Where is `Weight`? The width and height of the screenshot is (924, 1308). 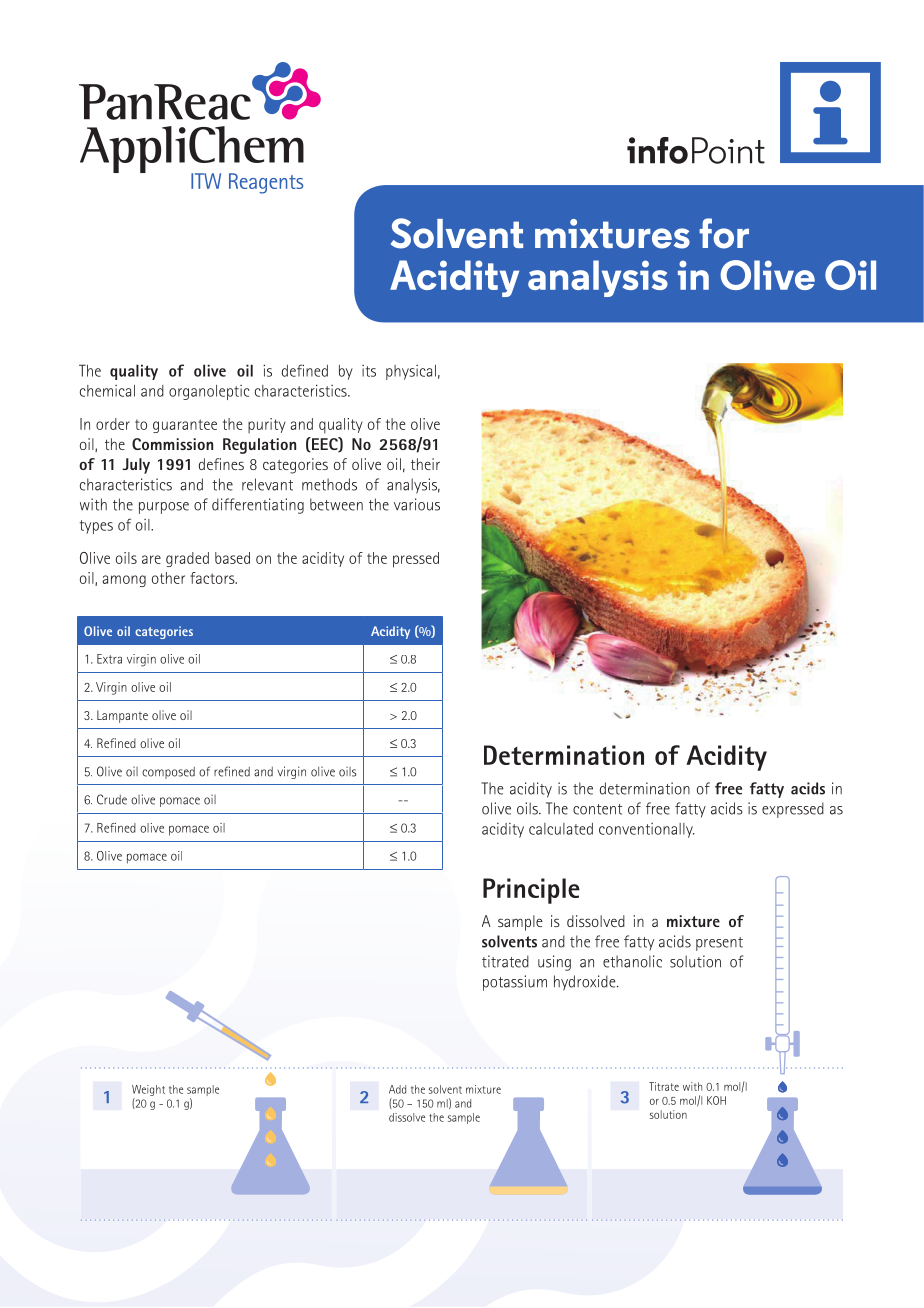 Weight is located at coordinates (148, 1092).
